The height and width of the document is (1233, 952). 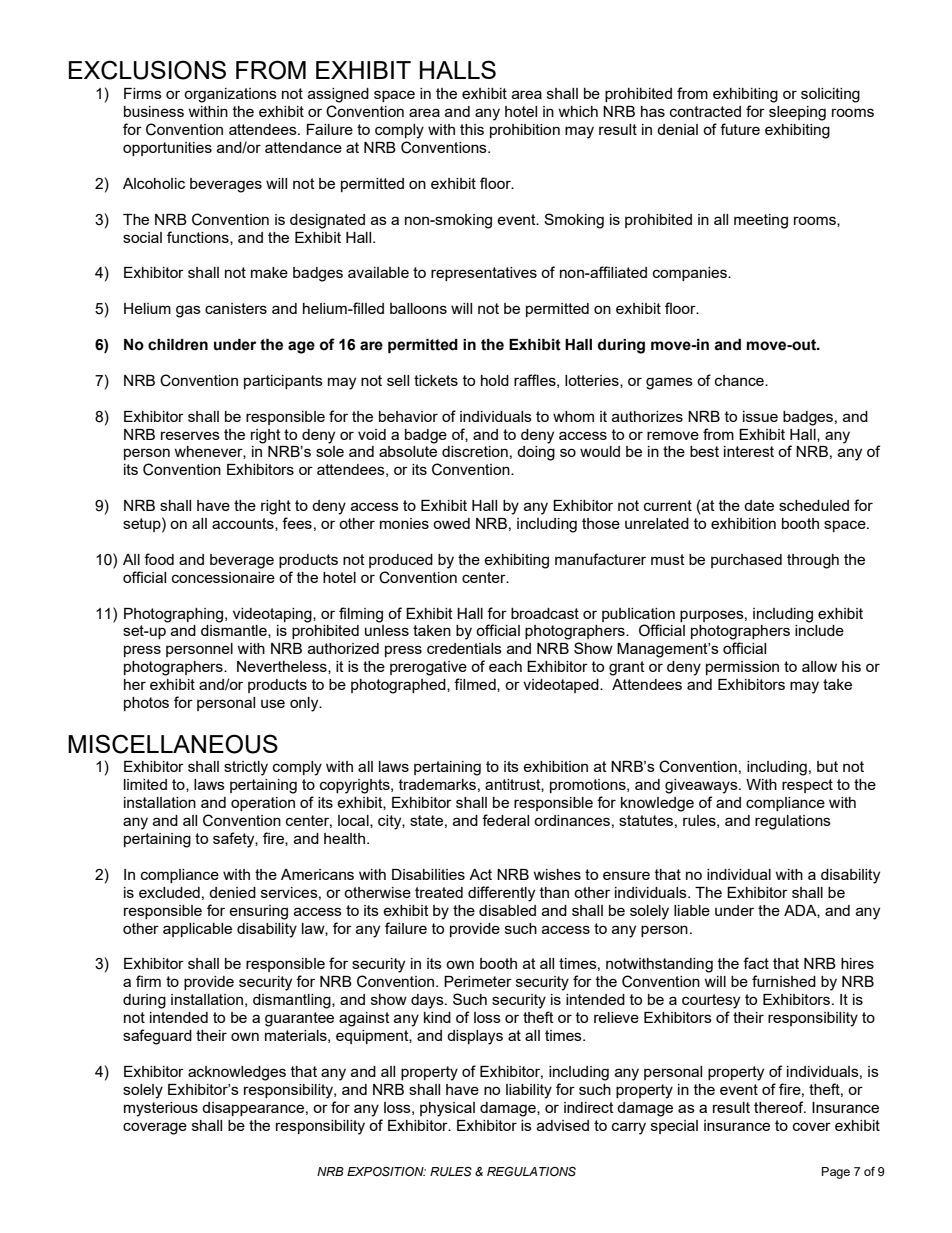 What do you see at coordinates (505, 820) in the document?
I see `federal` at bounding box center [505, 820].
